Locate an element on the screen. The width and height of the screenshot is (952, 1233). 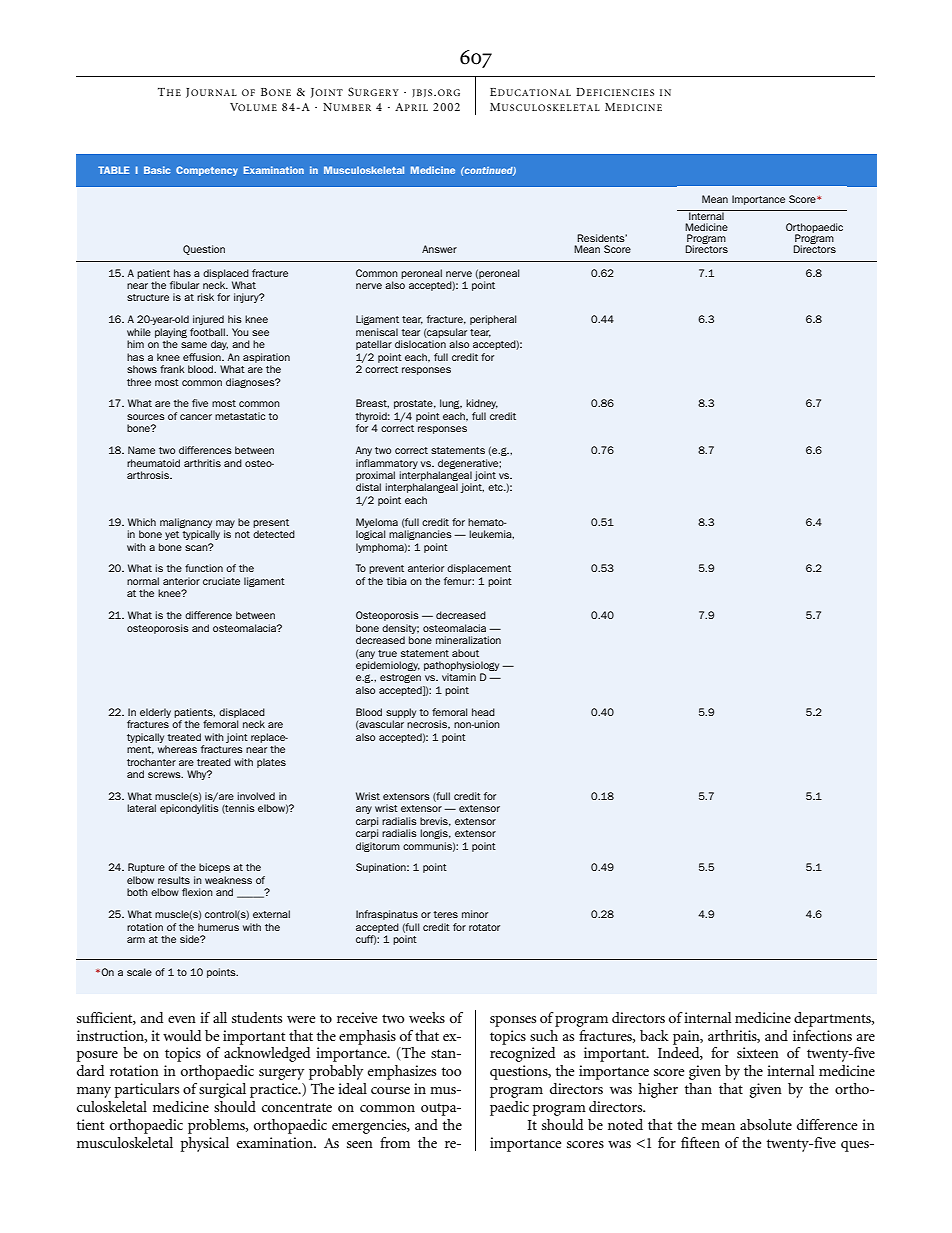
physical is located at coordinates (205, 1144).
